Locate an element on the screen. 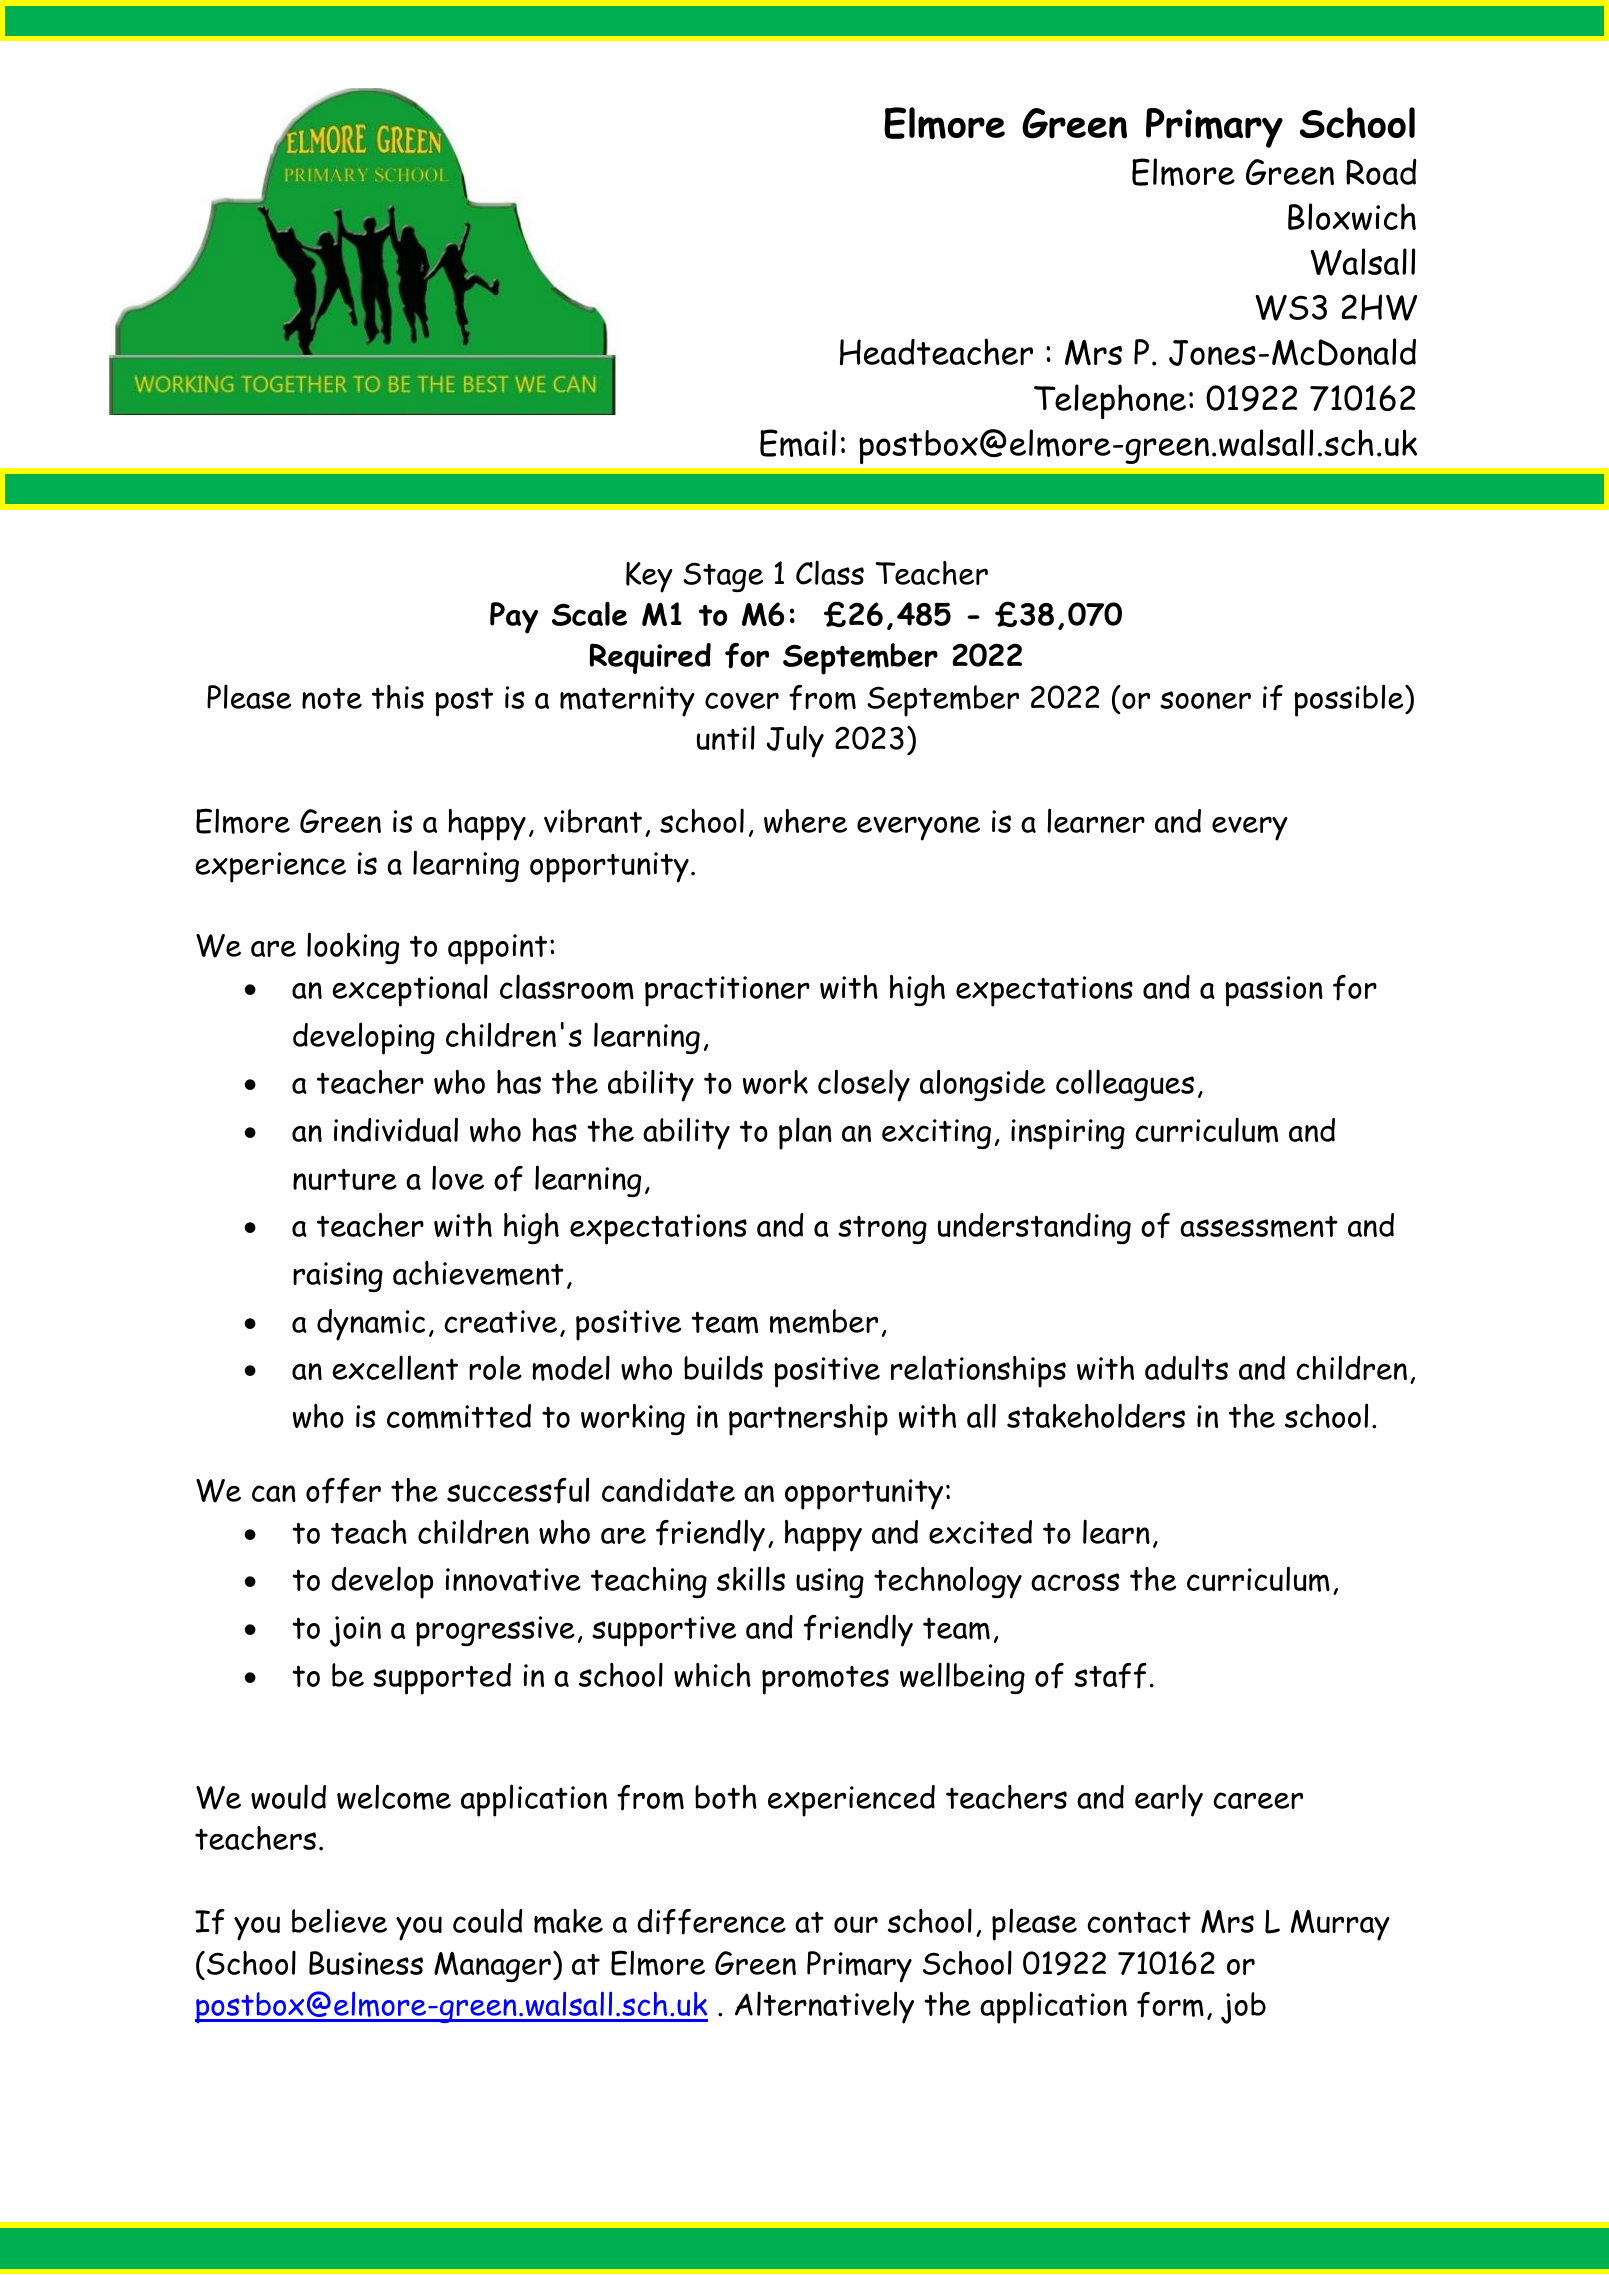 The image size is (1609, 2275). Business is located at coordinates (366, 1963).
